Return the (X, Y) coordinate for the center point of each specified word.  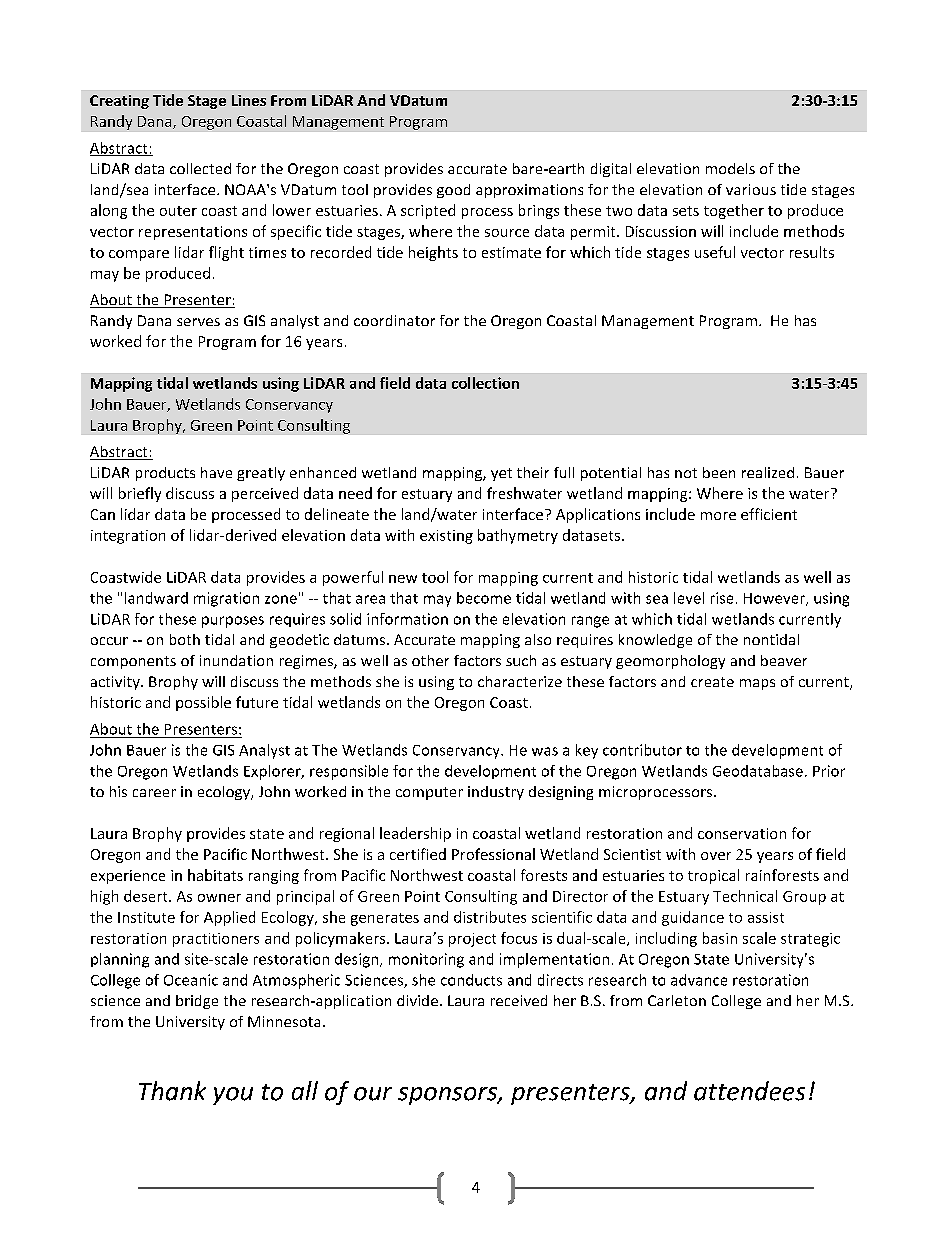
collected (200, 168)
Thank (172, 1091)
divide (417, 1000)
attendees (749, 1091)
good (453, 191)
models (730, 168)
